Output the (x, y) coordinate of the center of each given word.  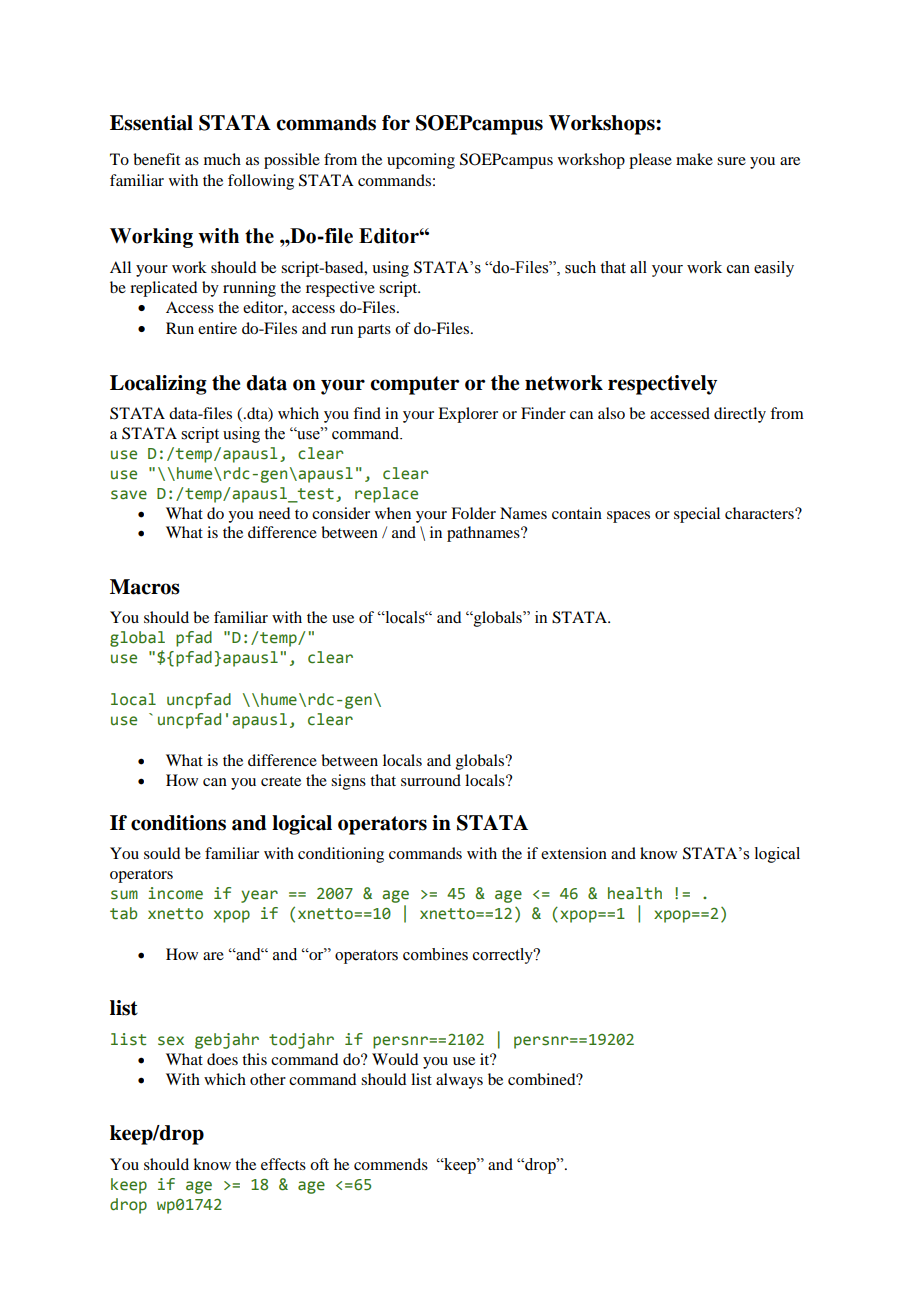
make (694, 159)
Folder (473, 513)
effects (283, 1164)
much (222, 159)
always (459, 1081)
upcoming (421, 161)
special (697, 515)
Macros (145, 587)
